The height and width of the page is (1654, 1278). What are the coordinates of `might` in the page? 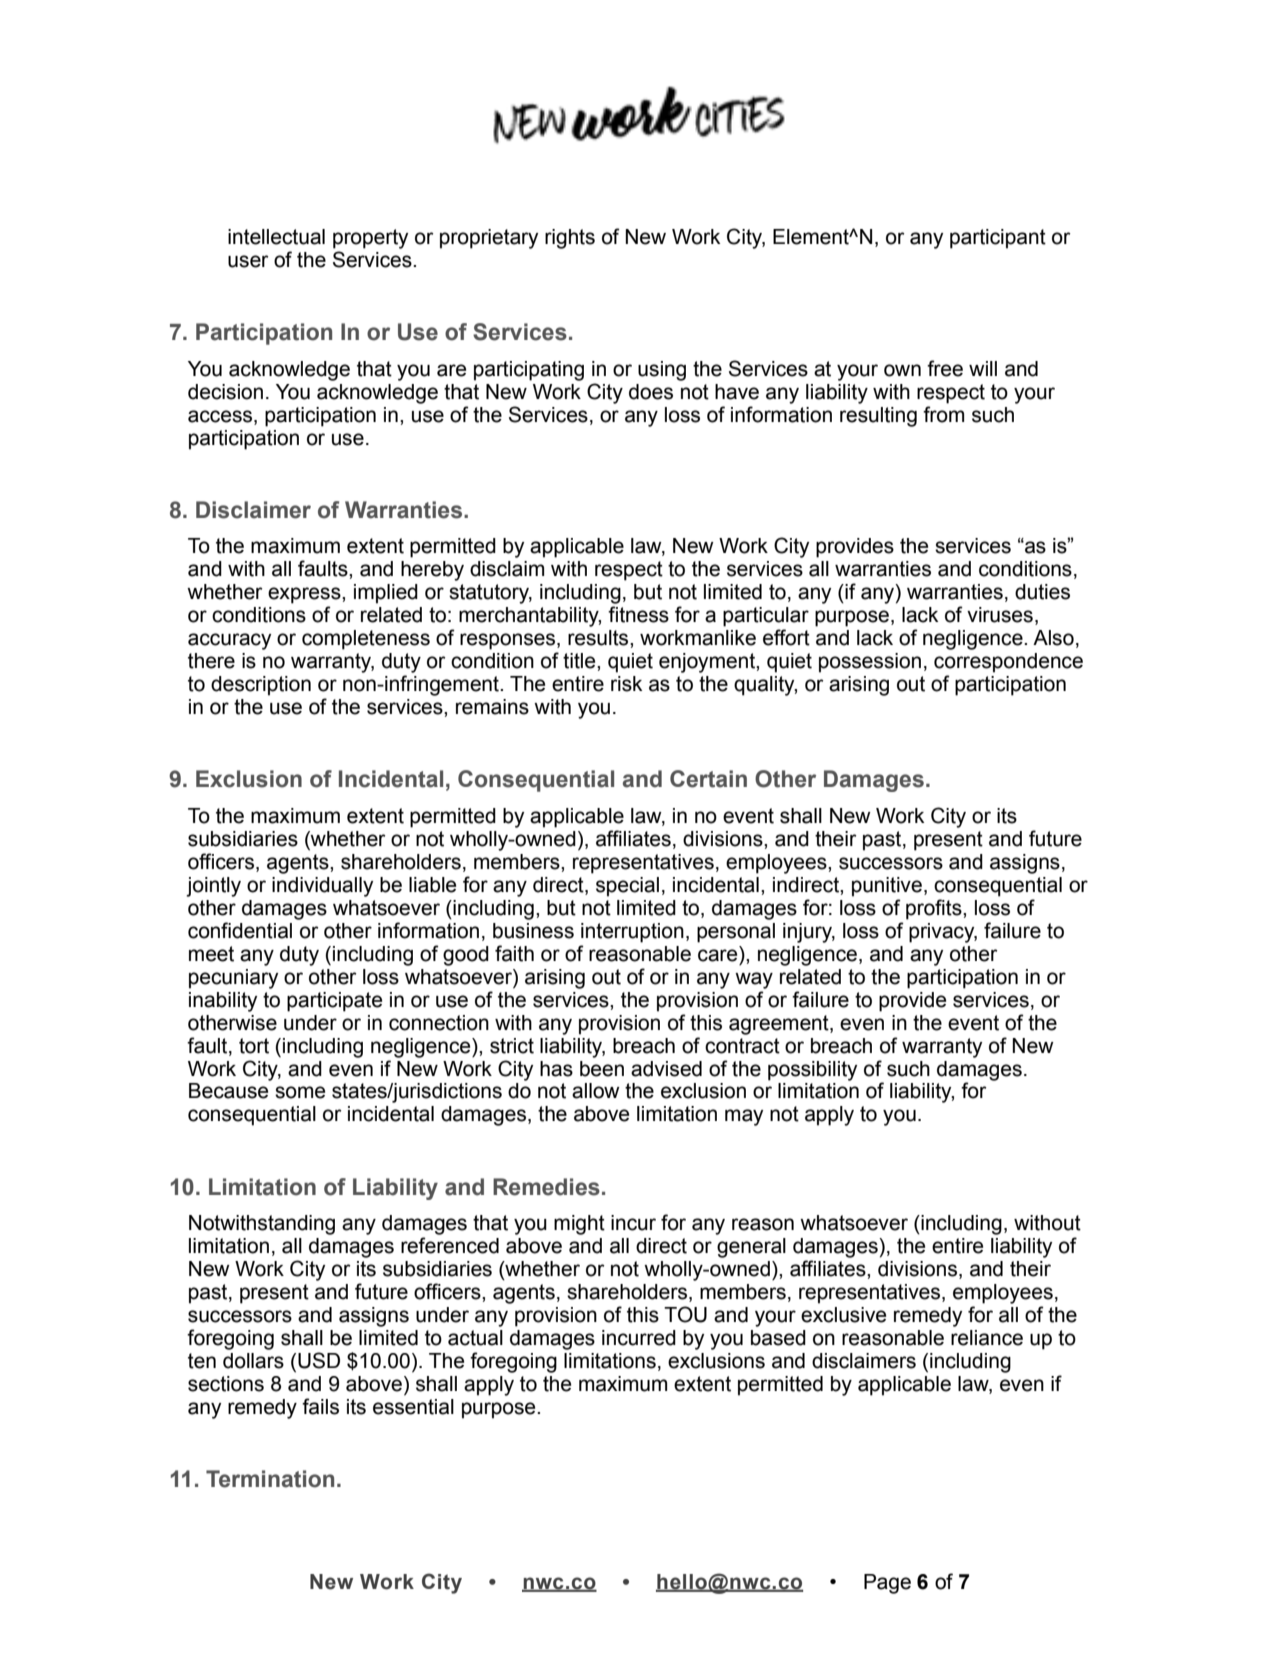 It's located at (579, 1225).
